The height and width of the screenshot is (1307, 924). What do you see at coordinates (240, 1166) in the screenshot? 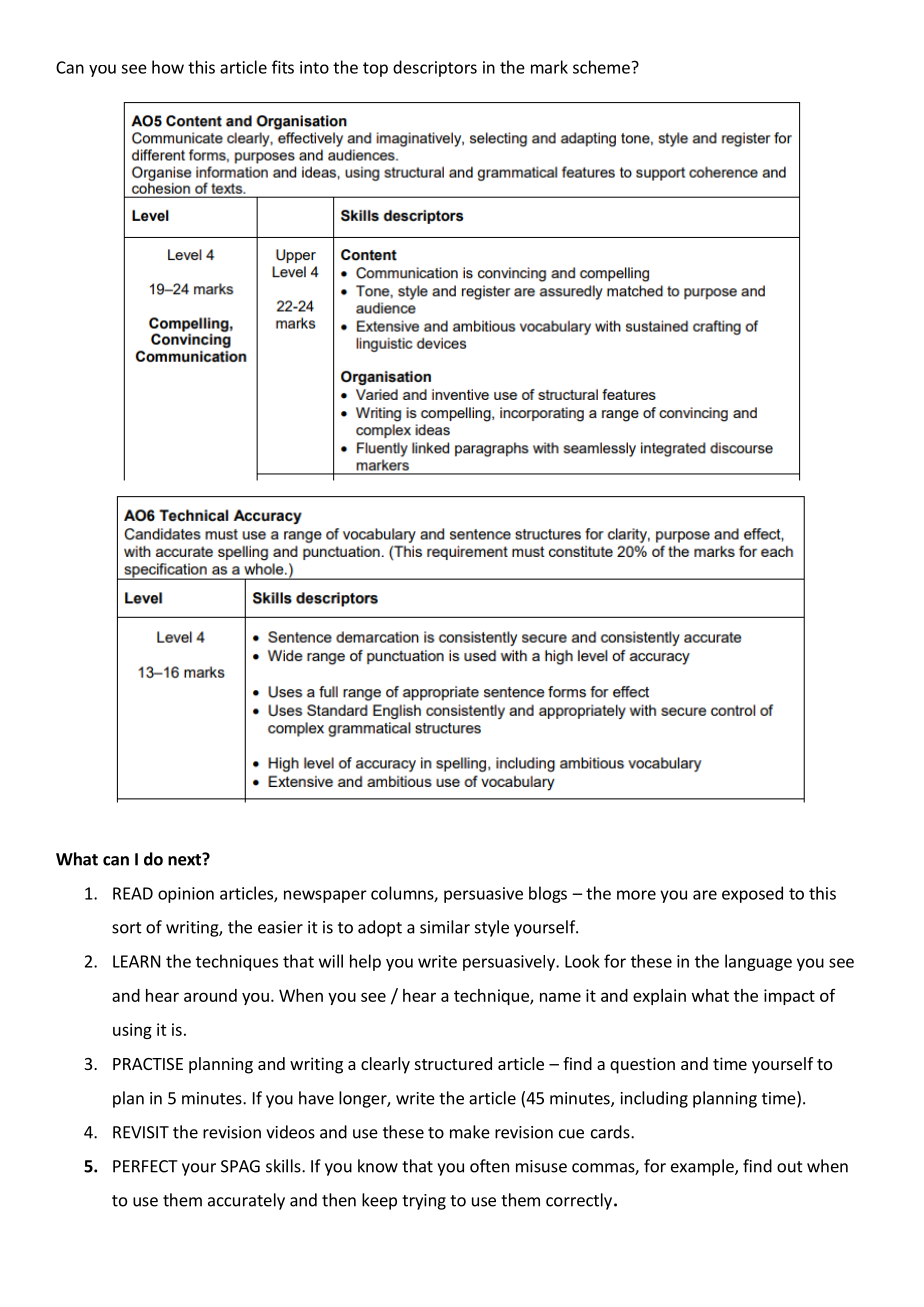
I see `SPAG` at bounding box center [240, 1166].
